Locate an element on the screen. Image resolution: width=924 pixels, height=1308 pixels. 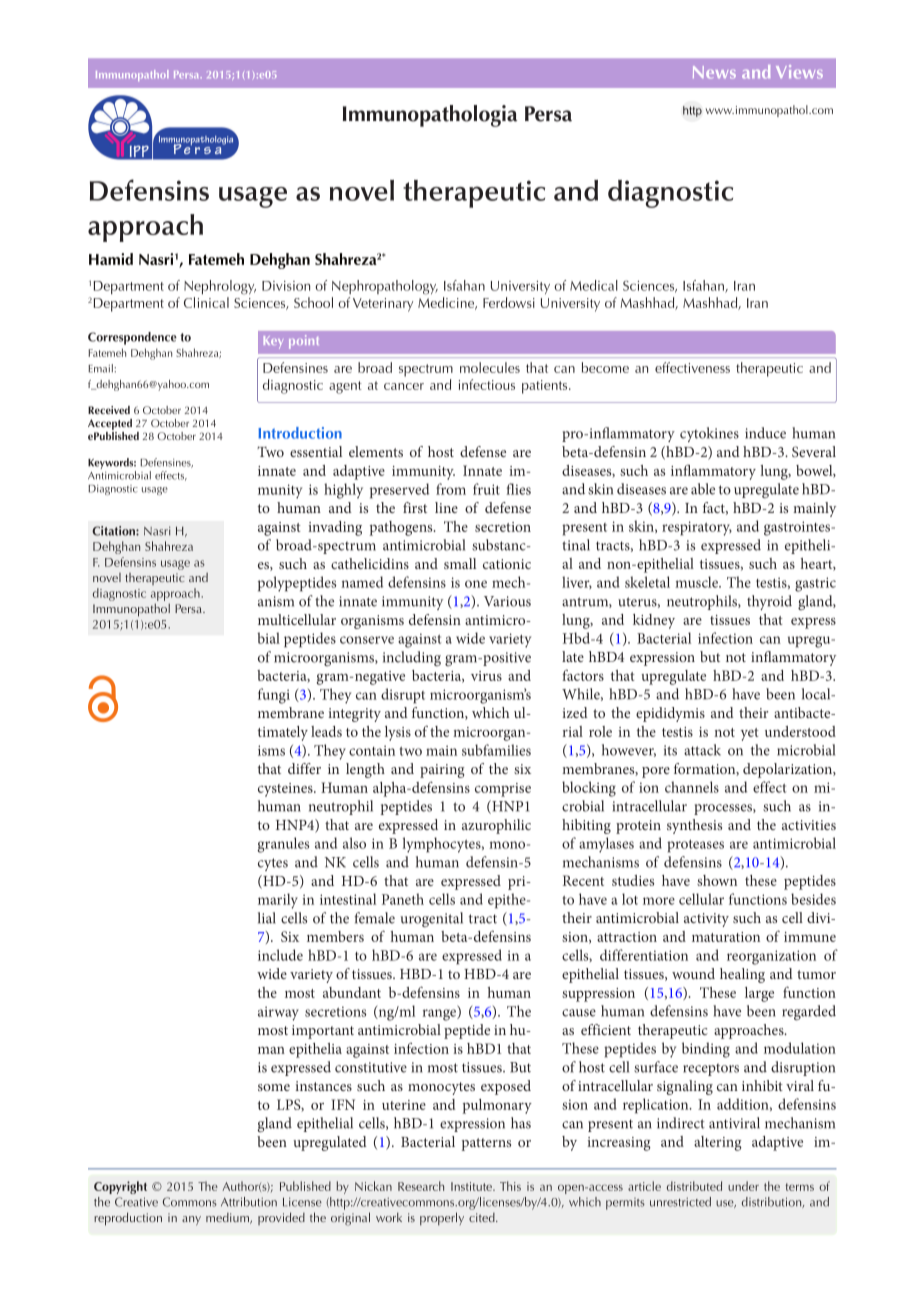
Medicine is located at coordinates (447, 303).
